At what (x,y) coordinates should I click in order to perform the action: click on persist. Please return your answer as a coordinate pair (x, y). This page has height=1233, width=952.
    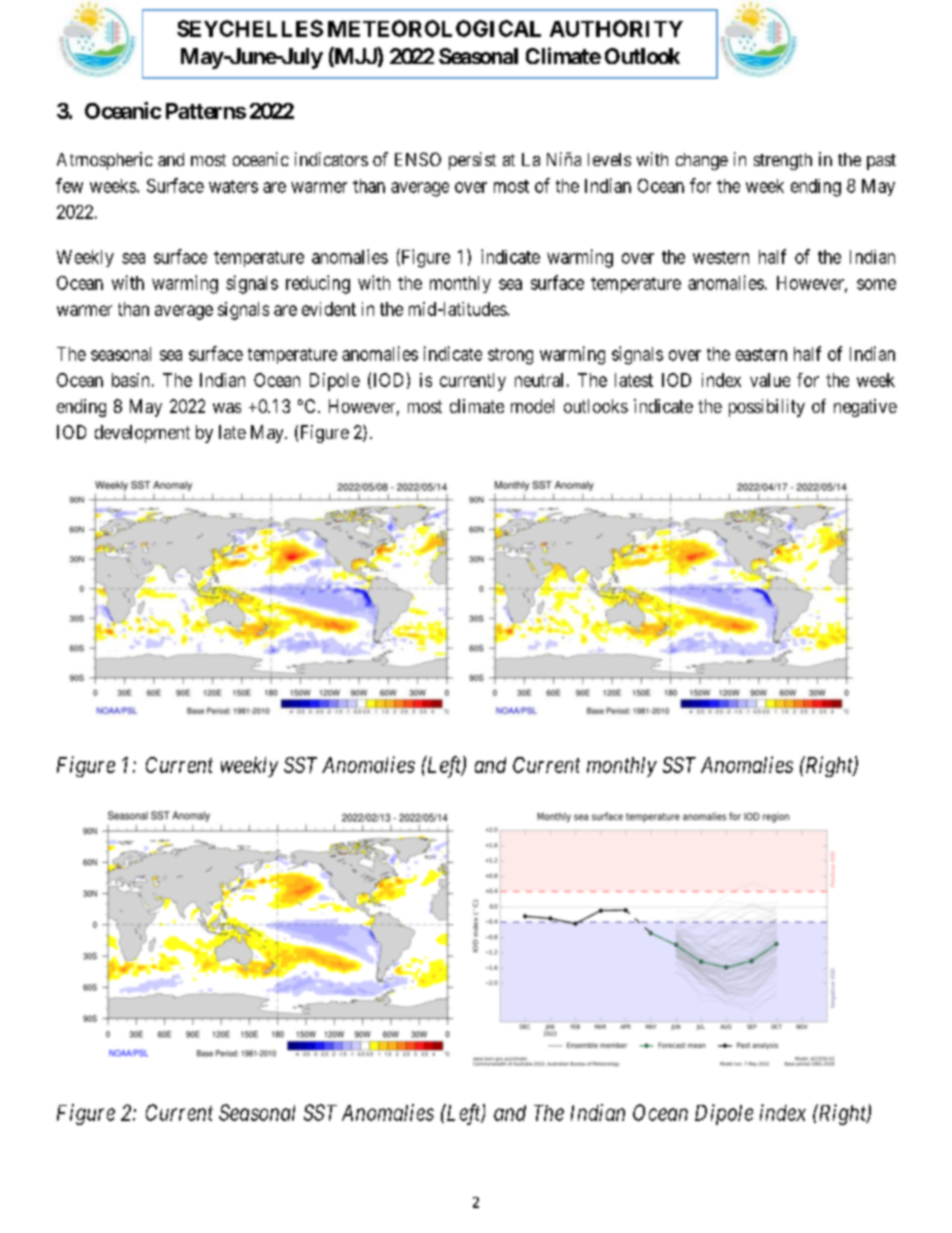
    Looking at the image, I should click on (472, 161).
